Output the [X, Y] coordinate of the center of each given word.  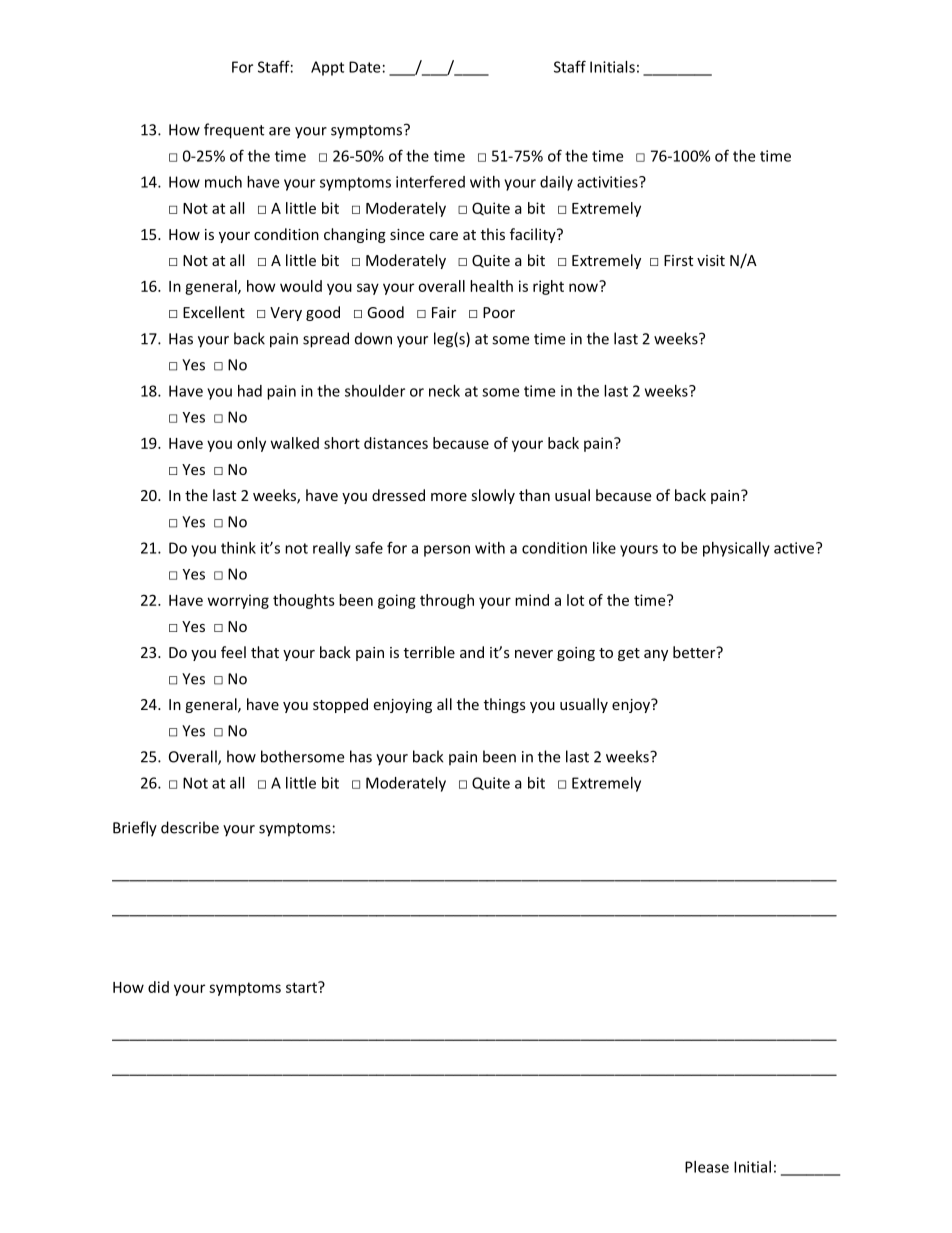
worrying [238, 601]
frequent [234, 131]
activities [608, 182]
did [158, 987]
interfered [430, 181]
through [447, 601]
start [302, 987]
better [695, 652]
